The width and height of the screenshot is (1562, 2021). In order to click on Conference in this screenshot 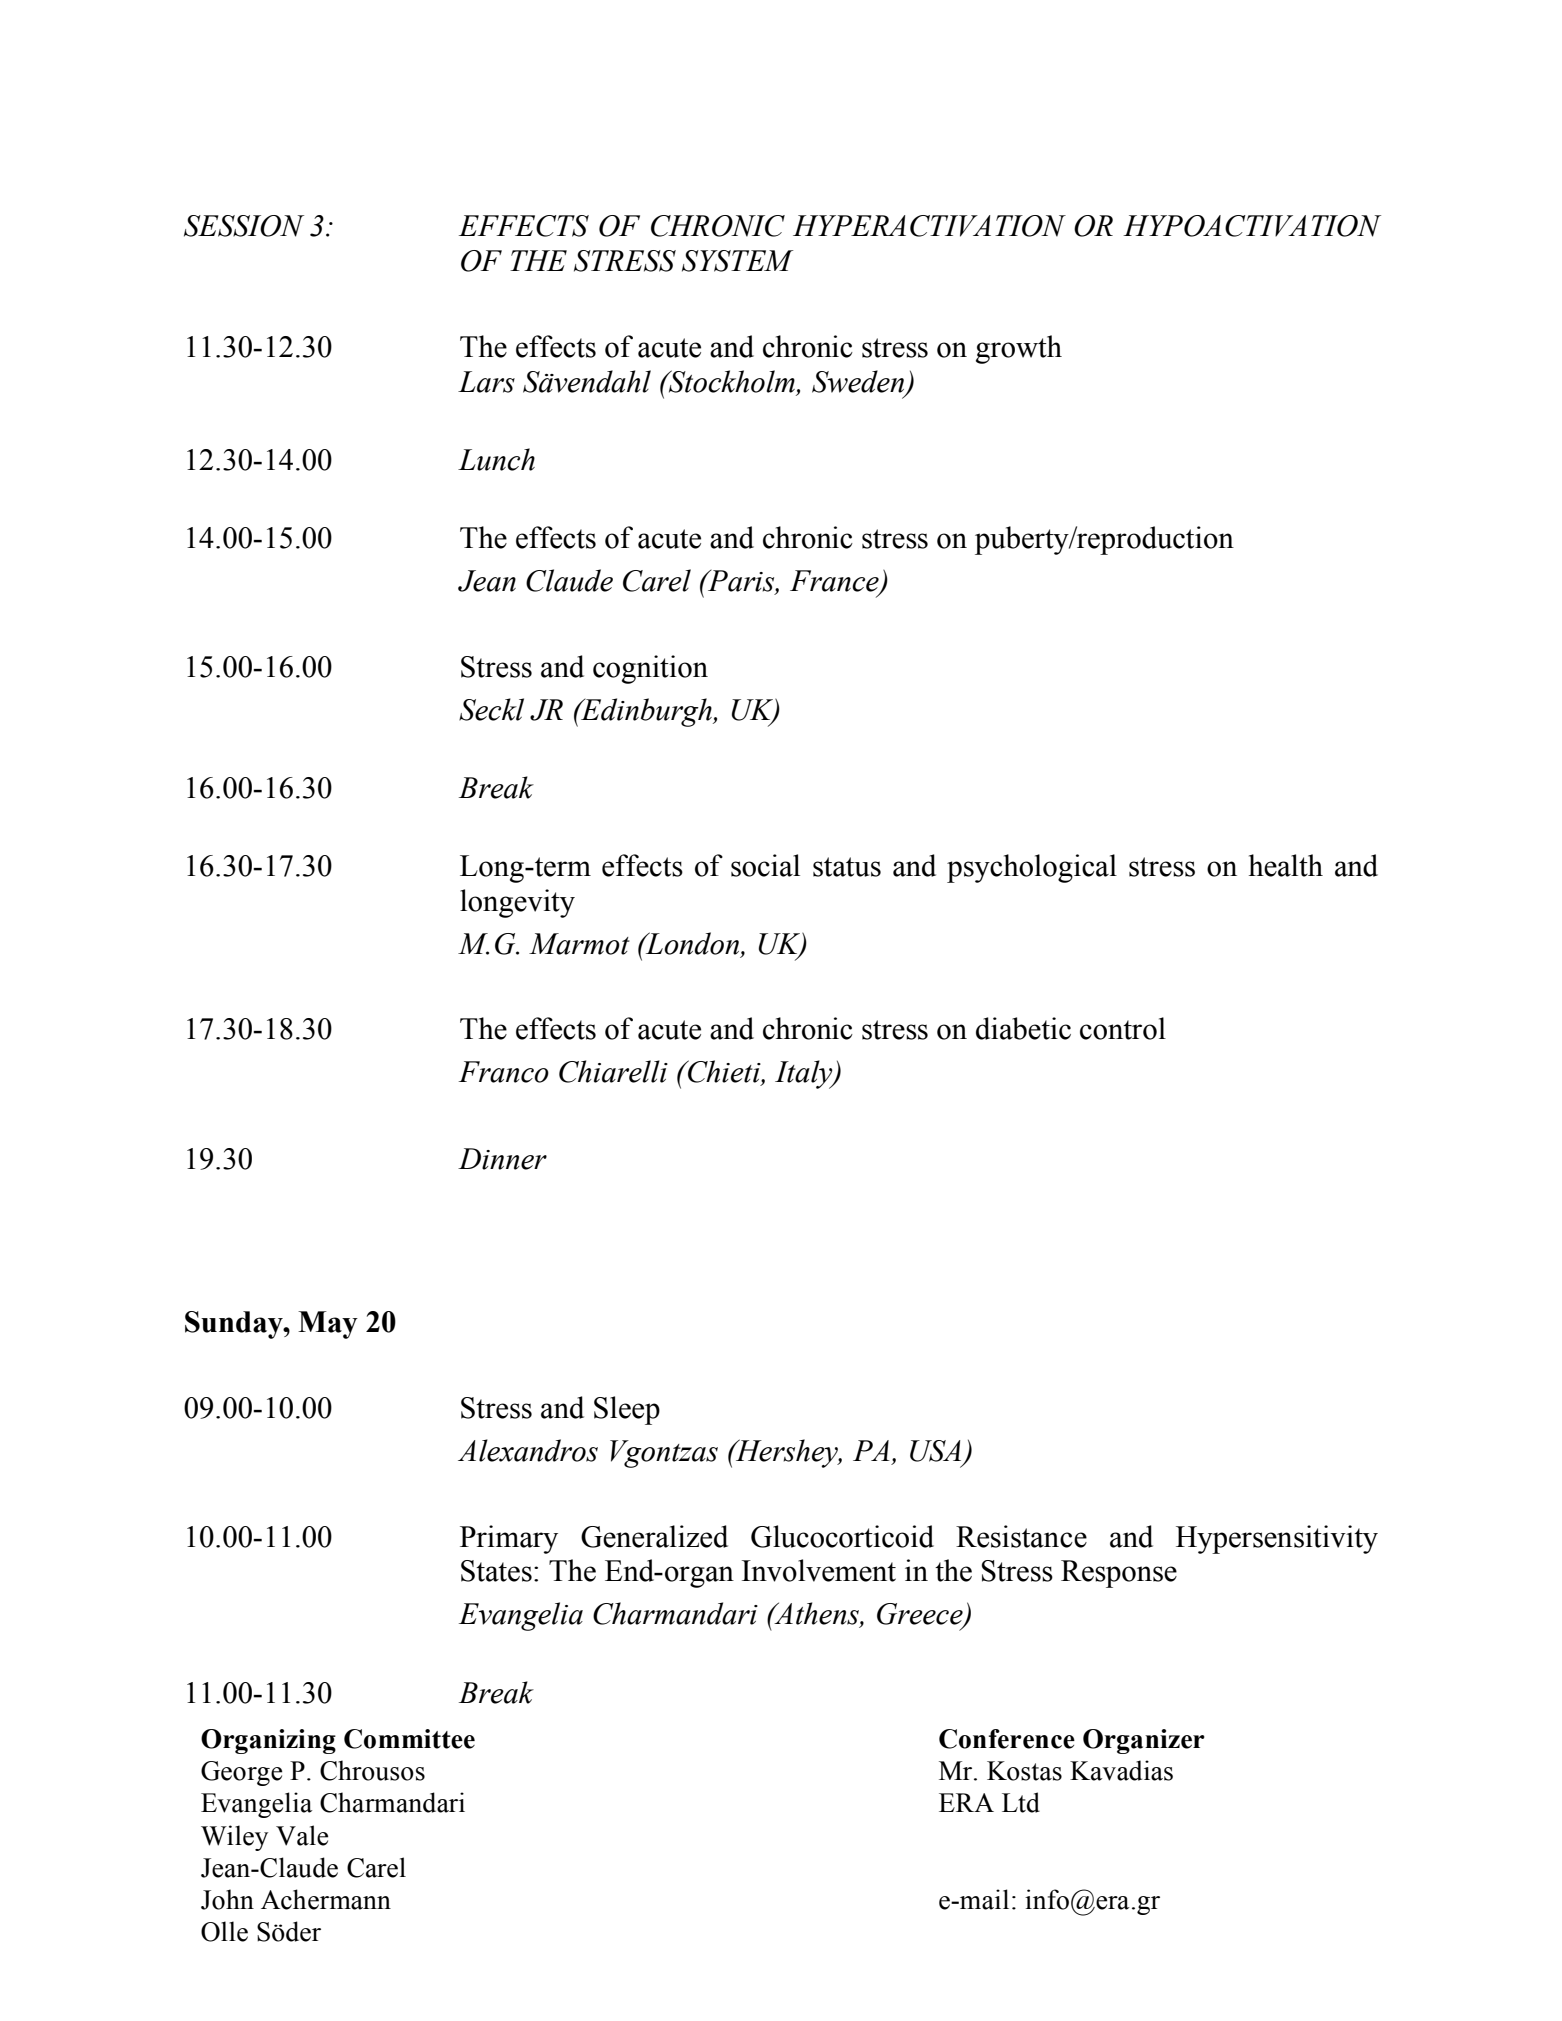, I will do `click(1007, 1739)`.
